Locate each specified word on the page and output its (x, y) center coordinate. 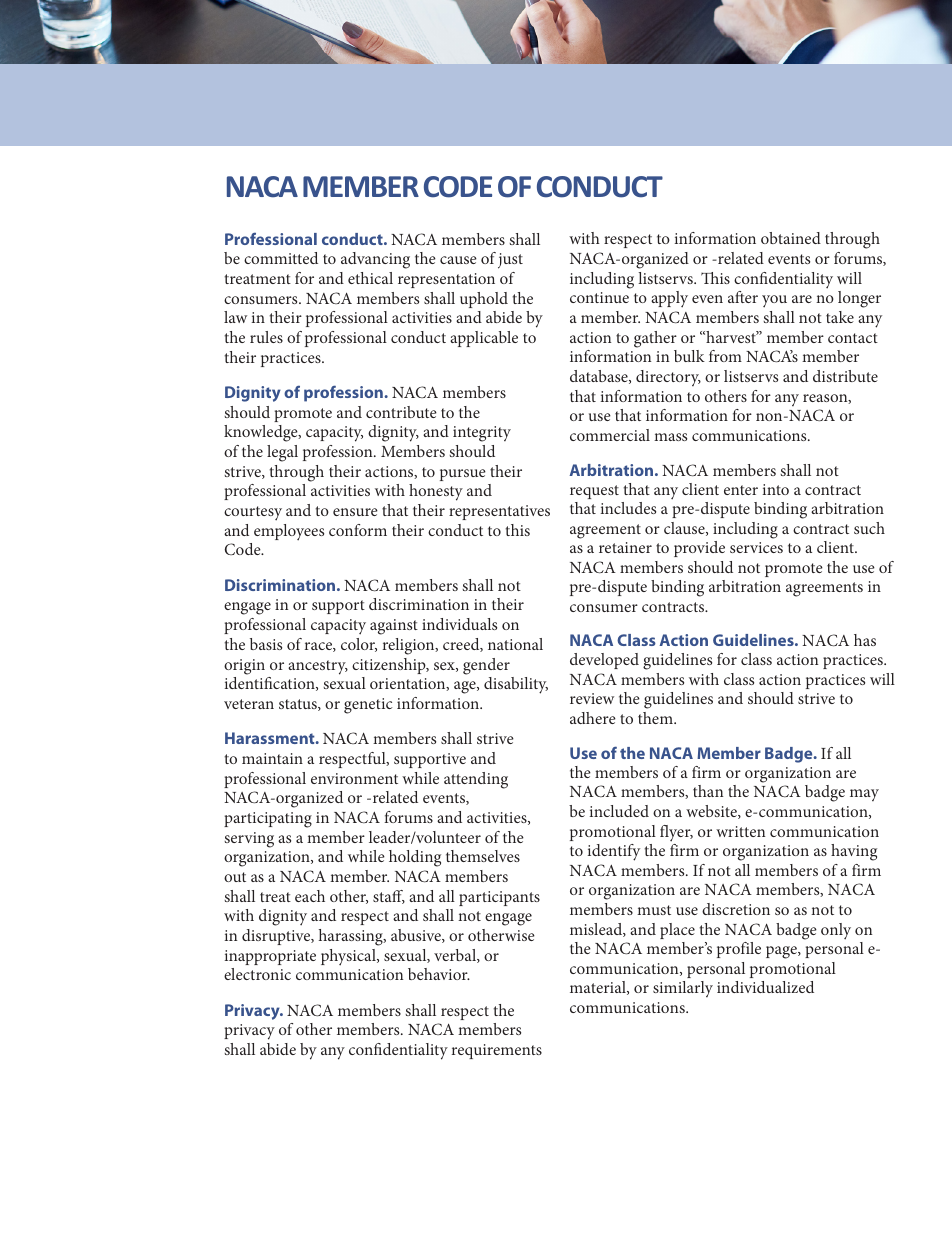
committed (281, 258)
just (510, 261)
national (515, 644)
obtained (791, 238)
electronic (257, 974)
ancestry (318, 667)
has (865, 640)
